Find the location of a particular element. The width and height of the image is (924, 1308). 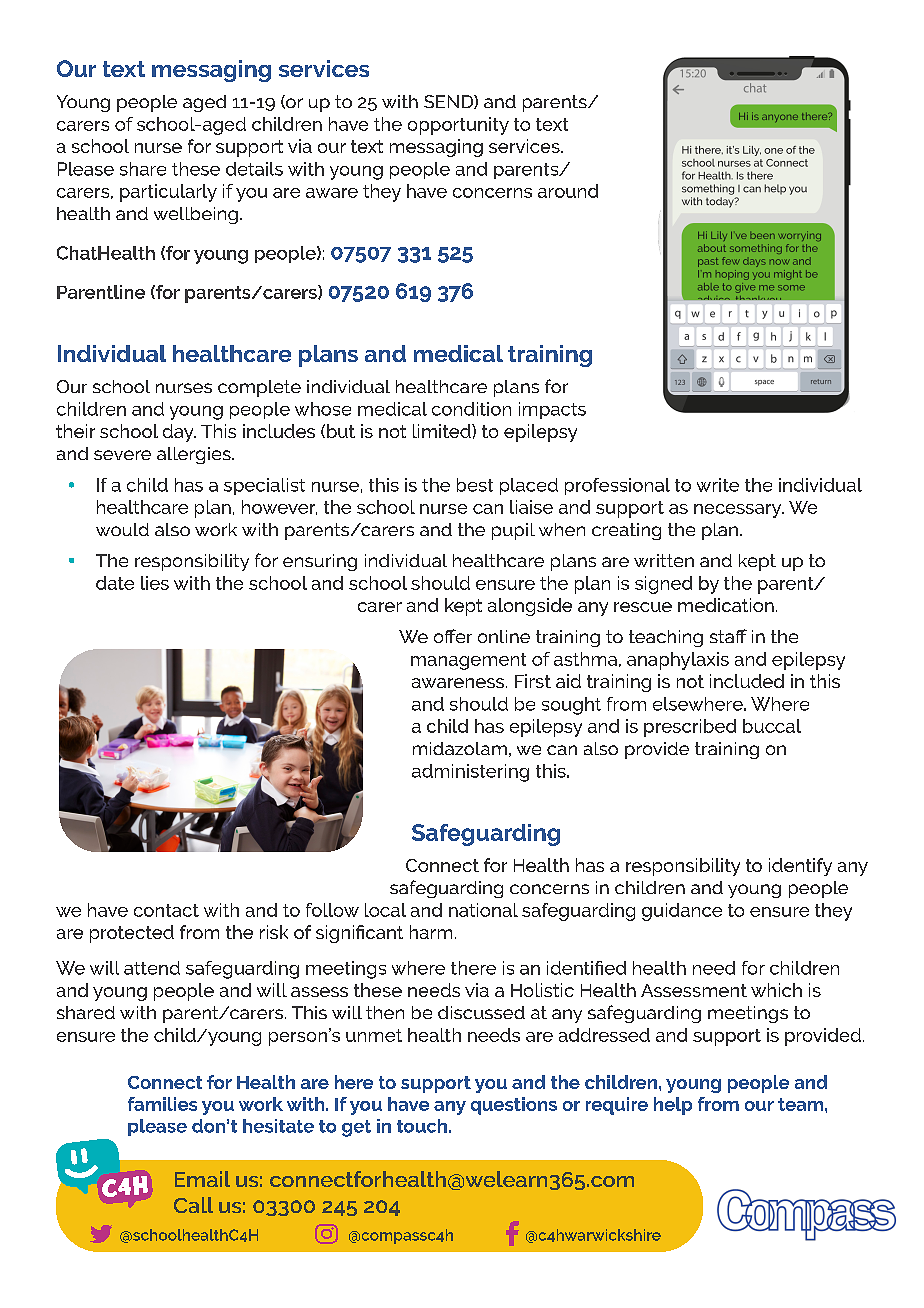

Email is located at coordinates (202, 1179).
